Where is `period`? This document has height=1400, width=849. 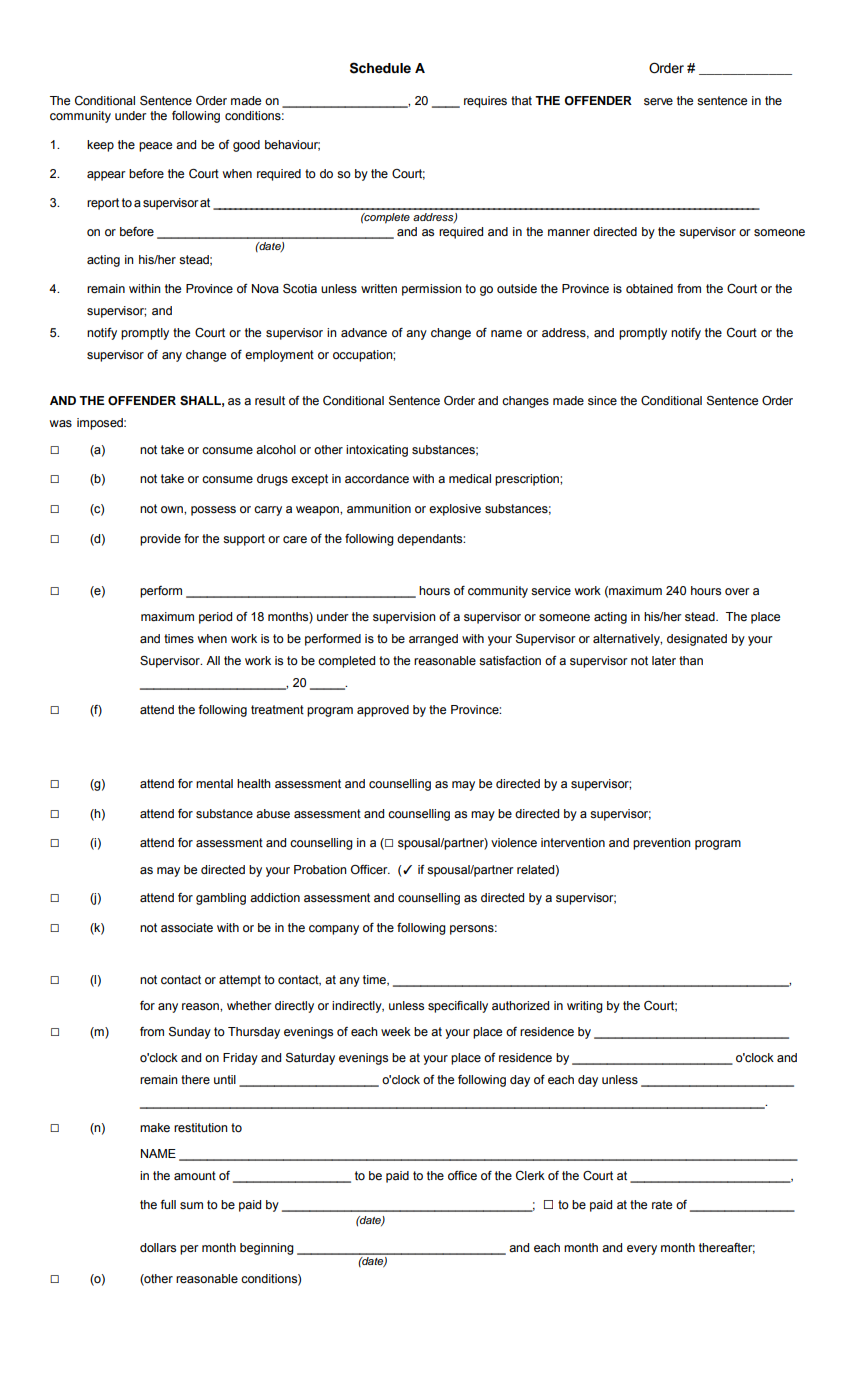
period is located at coordinates (215, 618).
